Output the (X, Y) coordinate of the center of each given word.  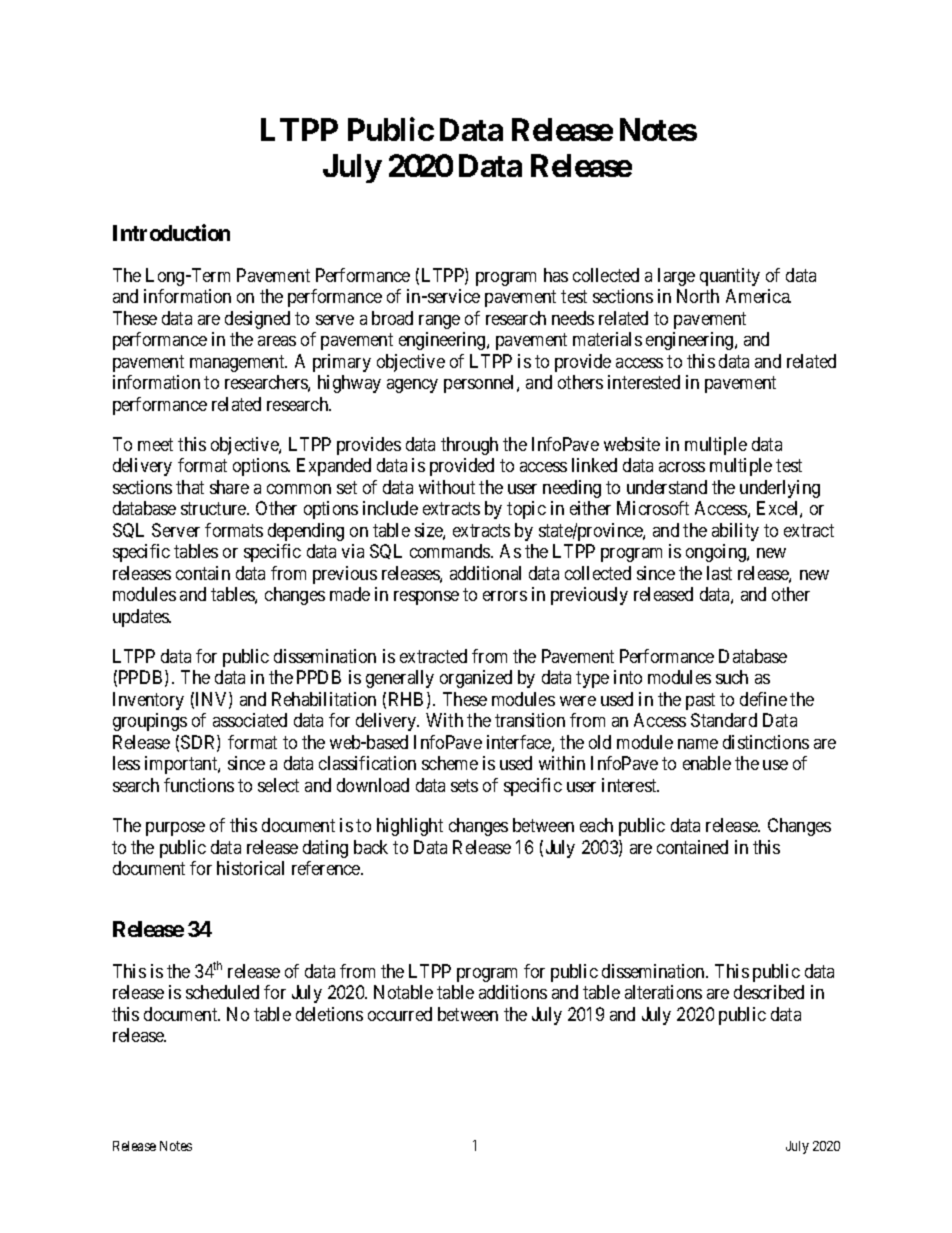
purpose (175, 829)
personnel (481, 384)
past (700, 701)
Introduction (171, 232)
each (596, 825)
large (676, 277)
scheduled (222, 992)
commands (451, 551)
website (632, 444)
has (556, 275)
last (719, 573)
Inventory (148, 701)
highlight (410, 827)
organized (476, 679)
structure (214, 508)
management (238, 363)
